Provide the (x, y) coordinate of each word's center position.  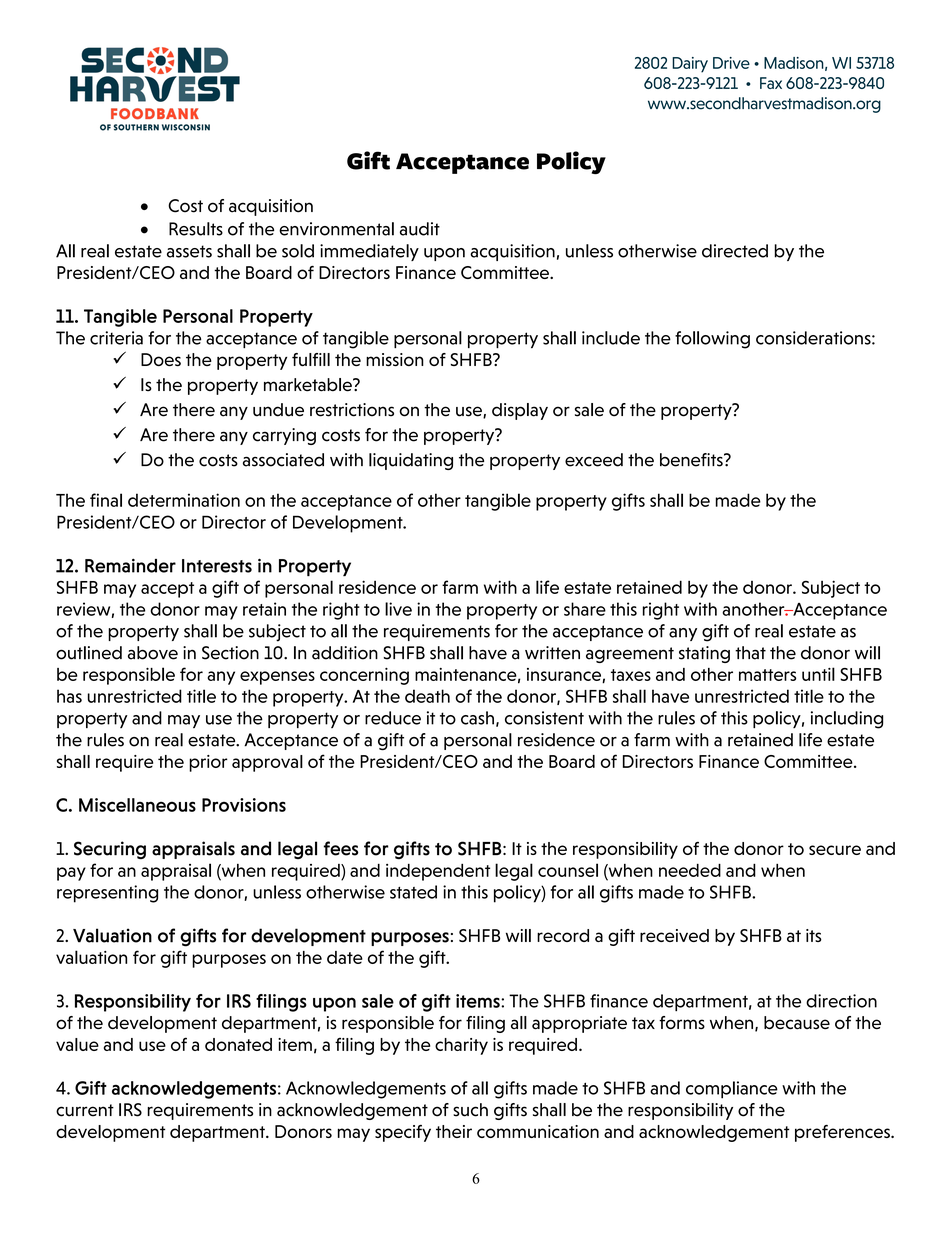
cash (477, 718)
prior (208, 763)
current (85, 1110)
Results (196, 229)
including (847, 720)
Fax (771, 83)
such (470, 1110)
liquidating (411, 461)
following (712, 340)
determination (184, 500)
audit (420, 229)
